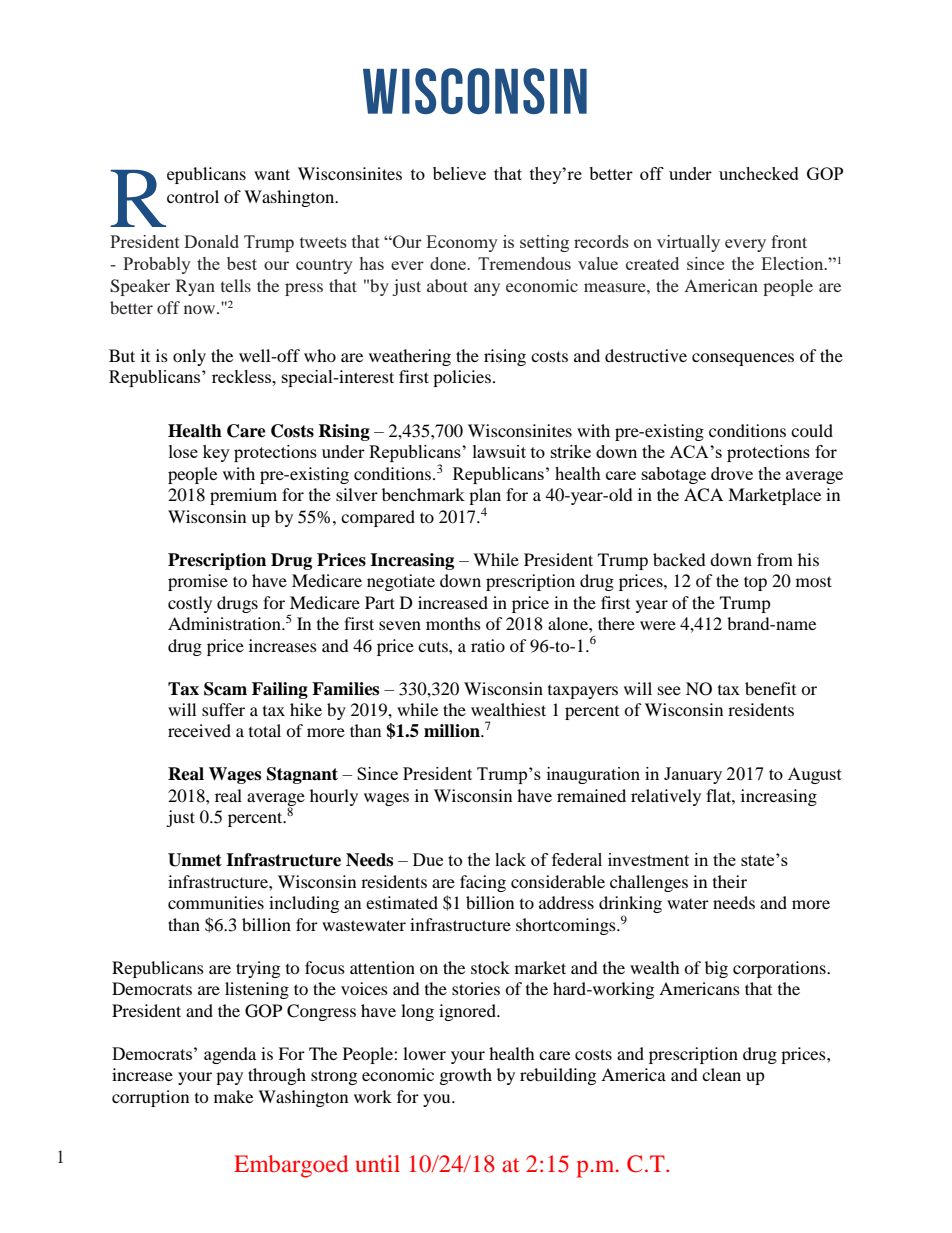  Describe the element at coordinates (459, 173) in the screenshot. I see `believe` at that location.
